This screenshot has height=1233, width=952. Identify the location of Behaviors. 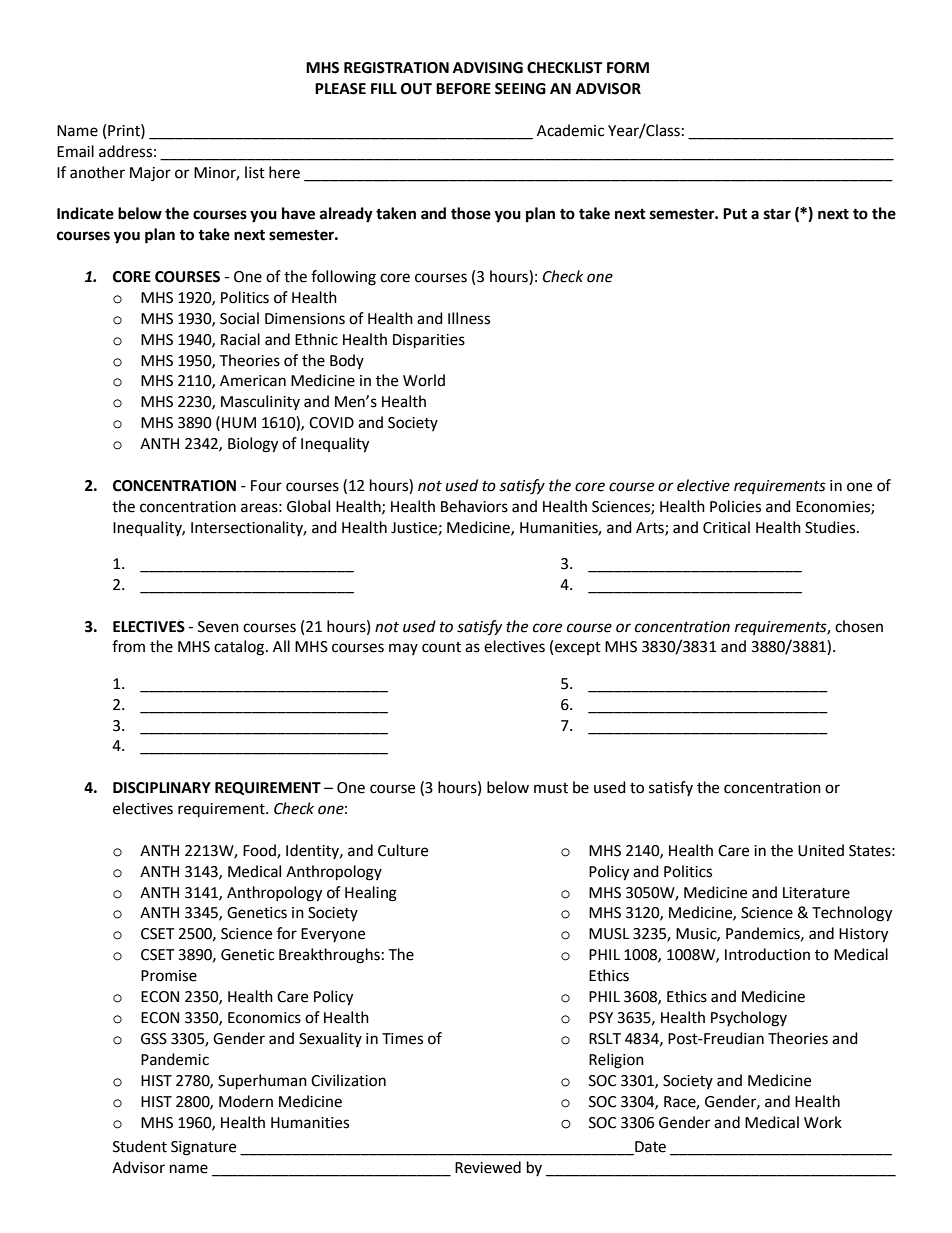
(474, 506).
